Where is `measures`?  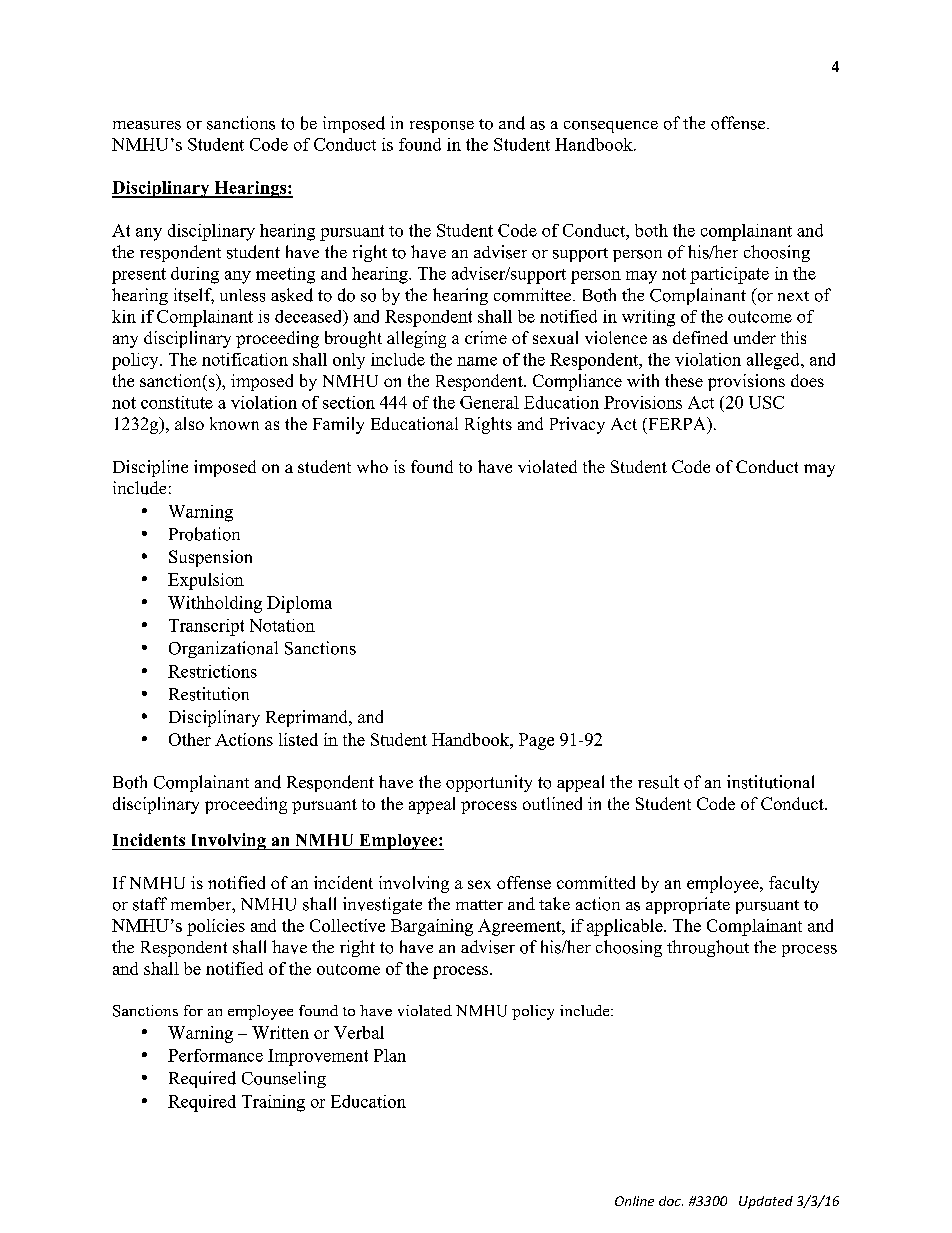 measures is located at coordinates (147, 125).
